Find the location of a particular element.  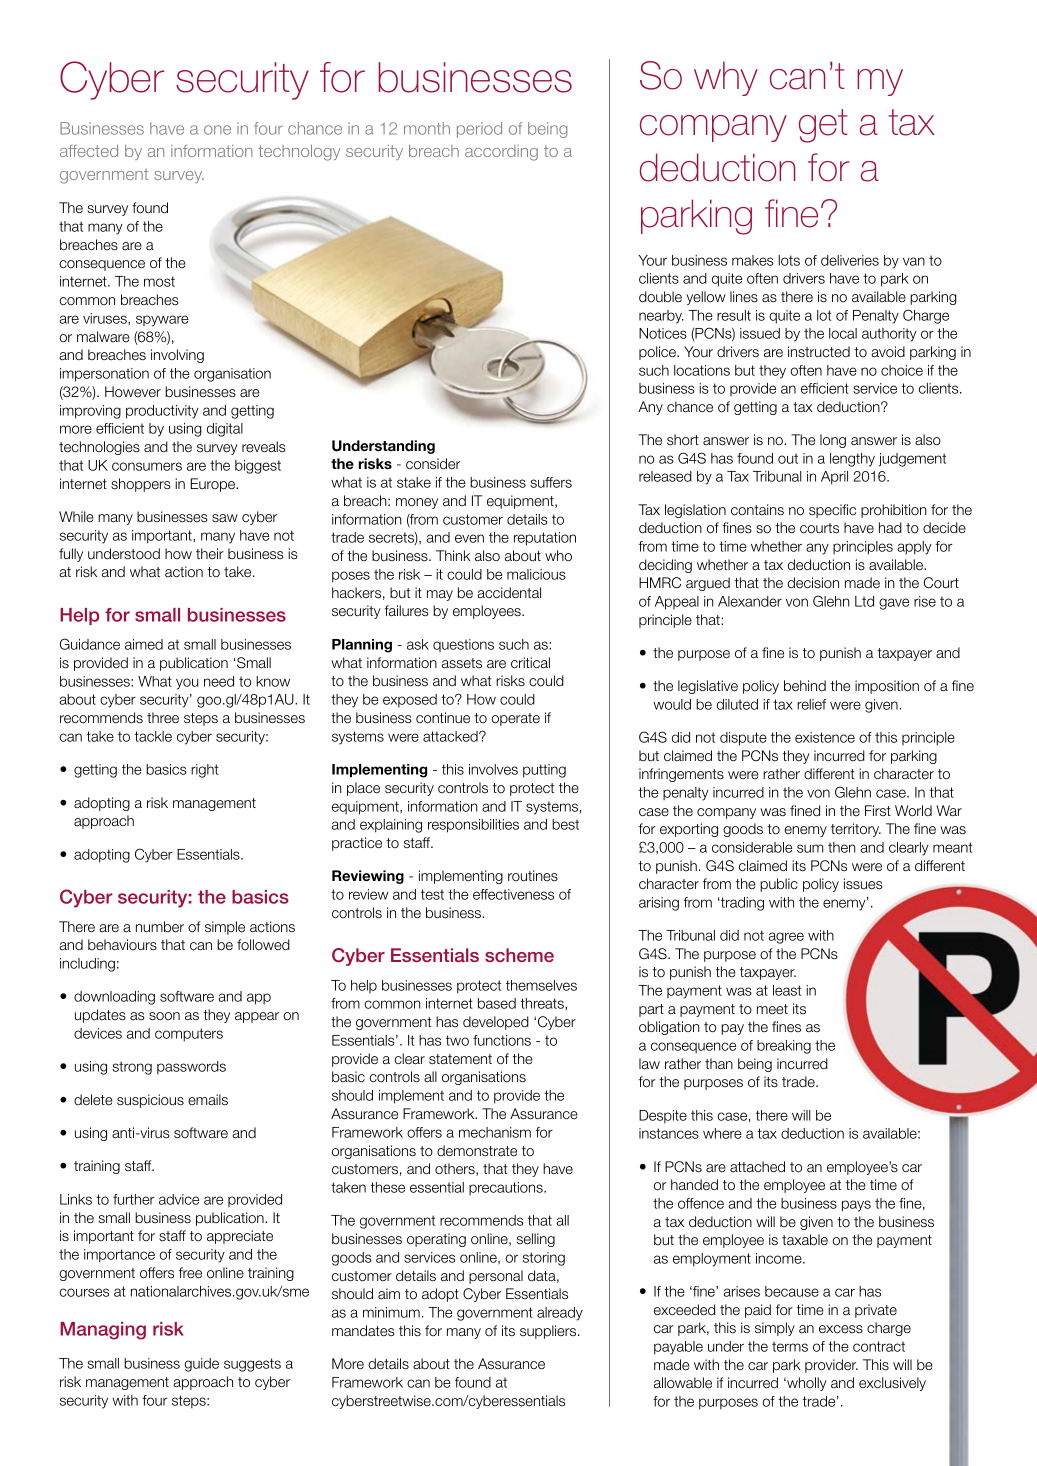

reputation is located at coordinates (545, 539).
